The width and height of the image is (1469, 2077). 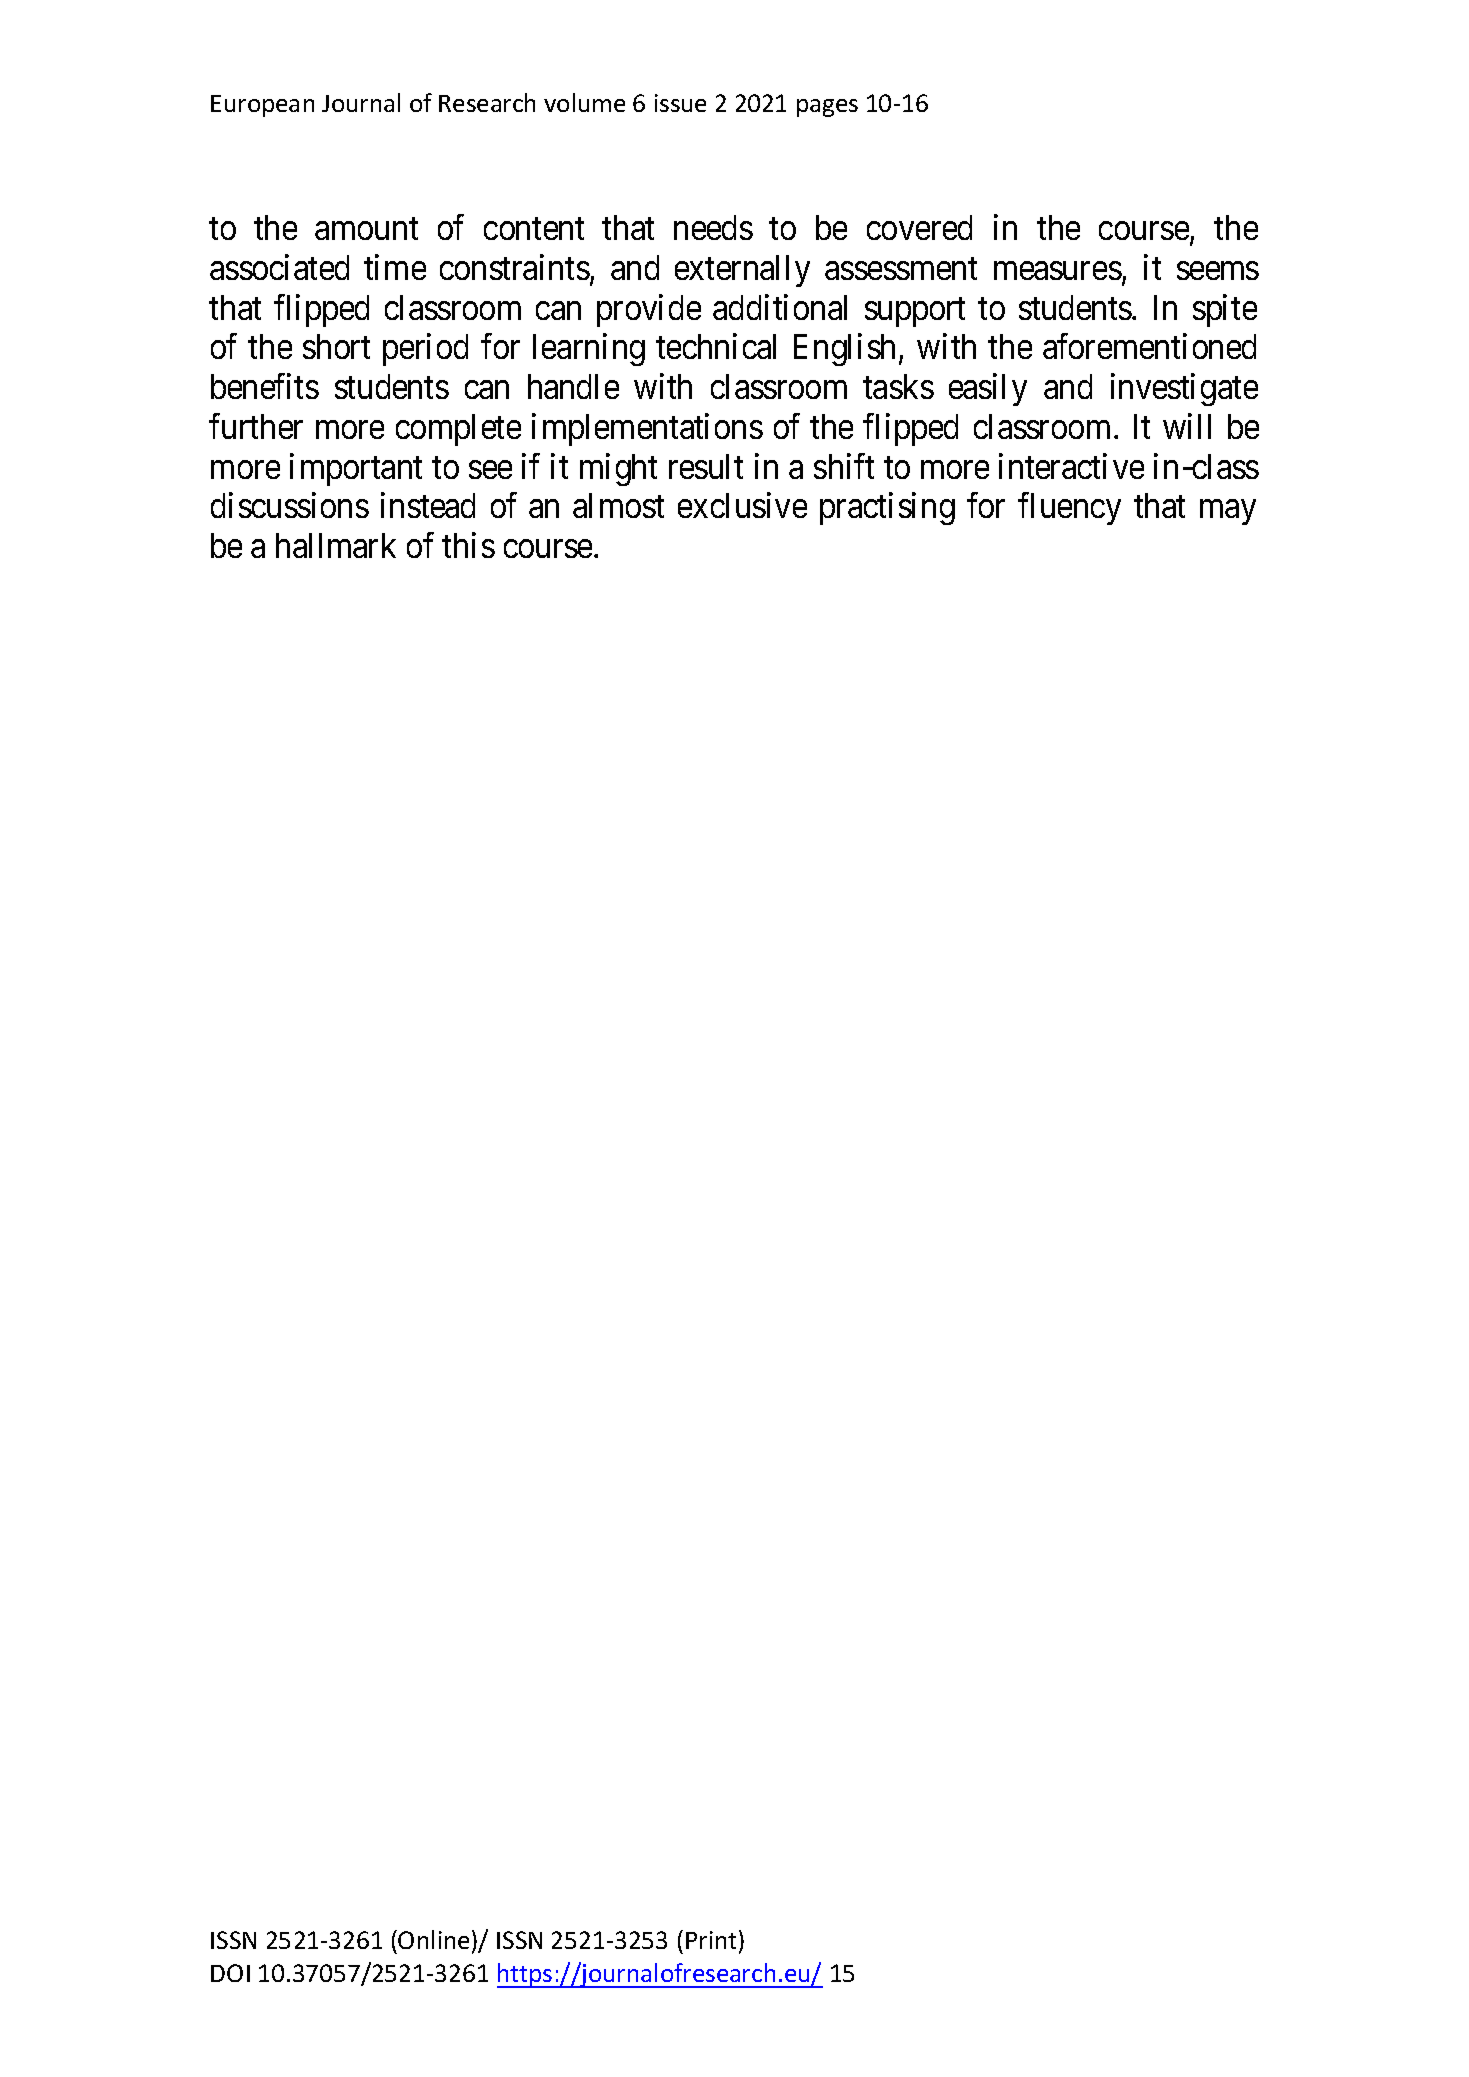 What do you see at coordinates (713, 227) in the image?
I see `needs` at bounding box center [713, 227].
